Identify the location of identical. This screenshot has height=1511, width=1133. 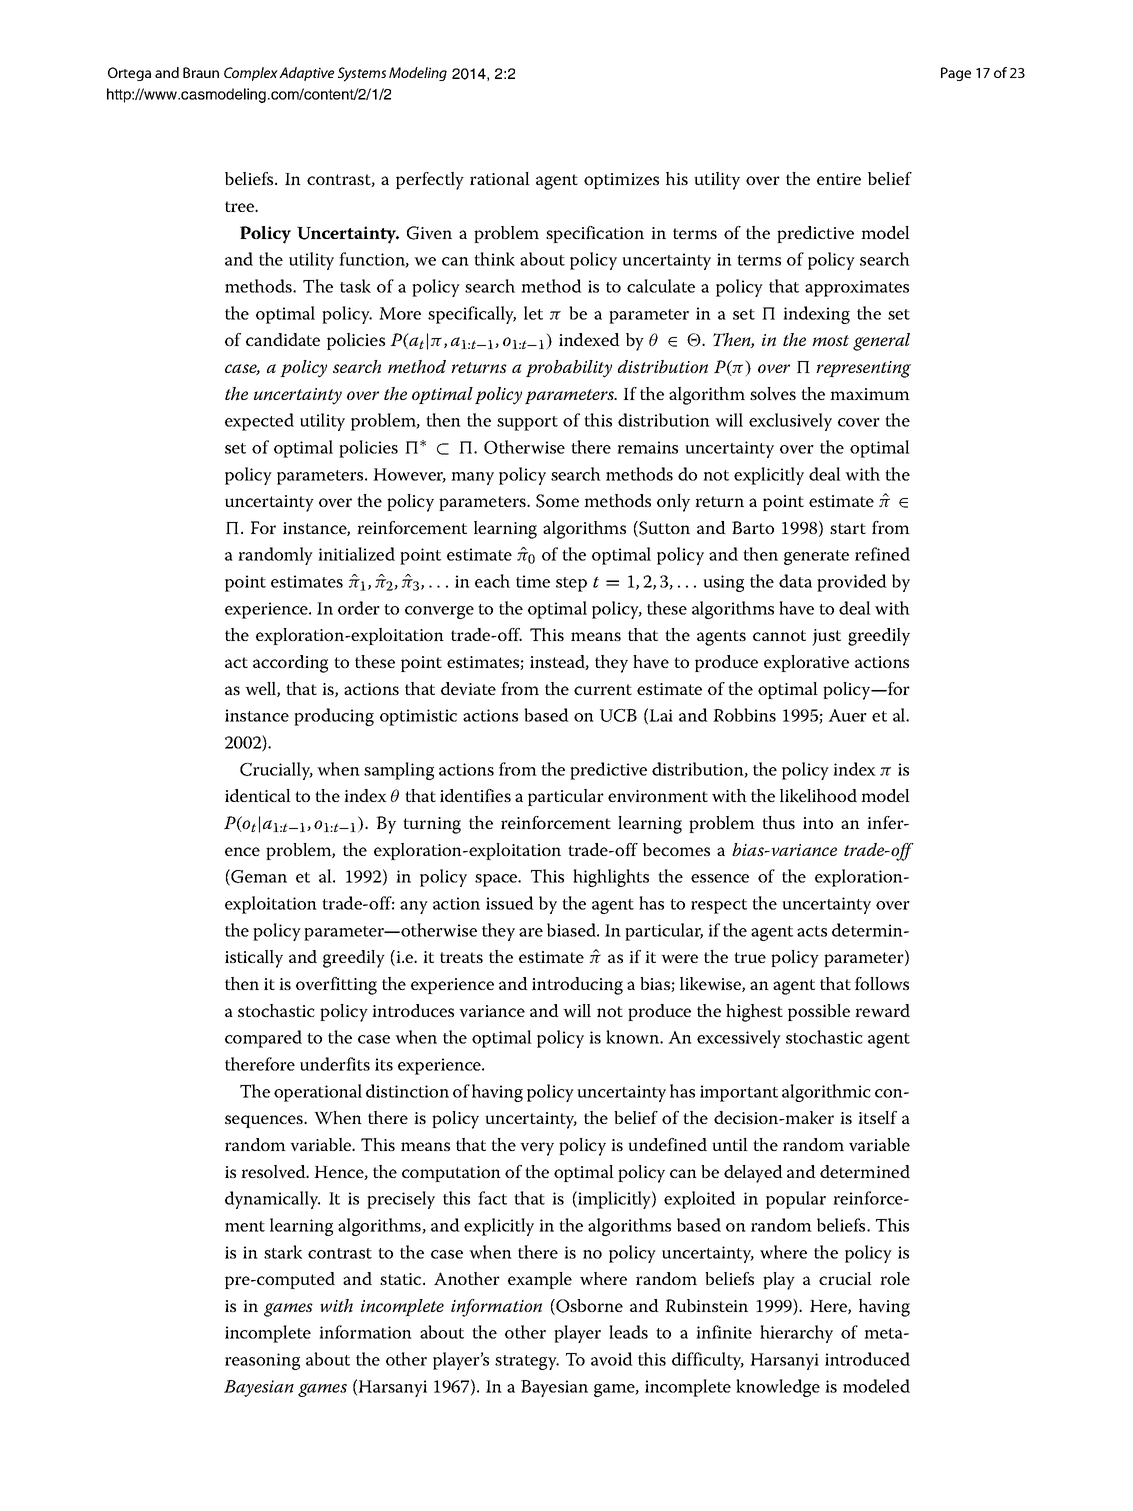
(258, 795).
